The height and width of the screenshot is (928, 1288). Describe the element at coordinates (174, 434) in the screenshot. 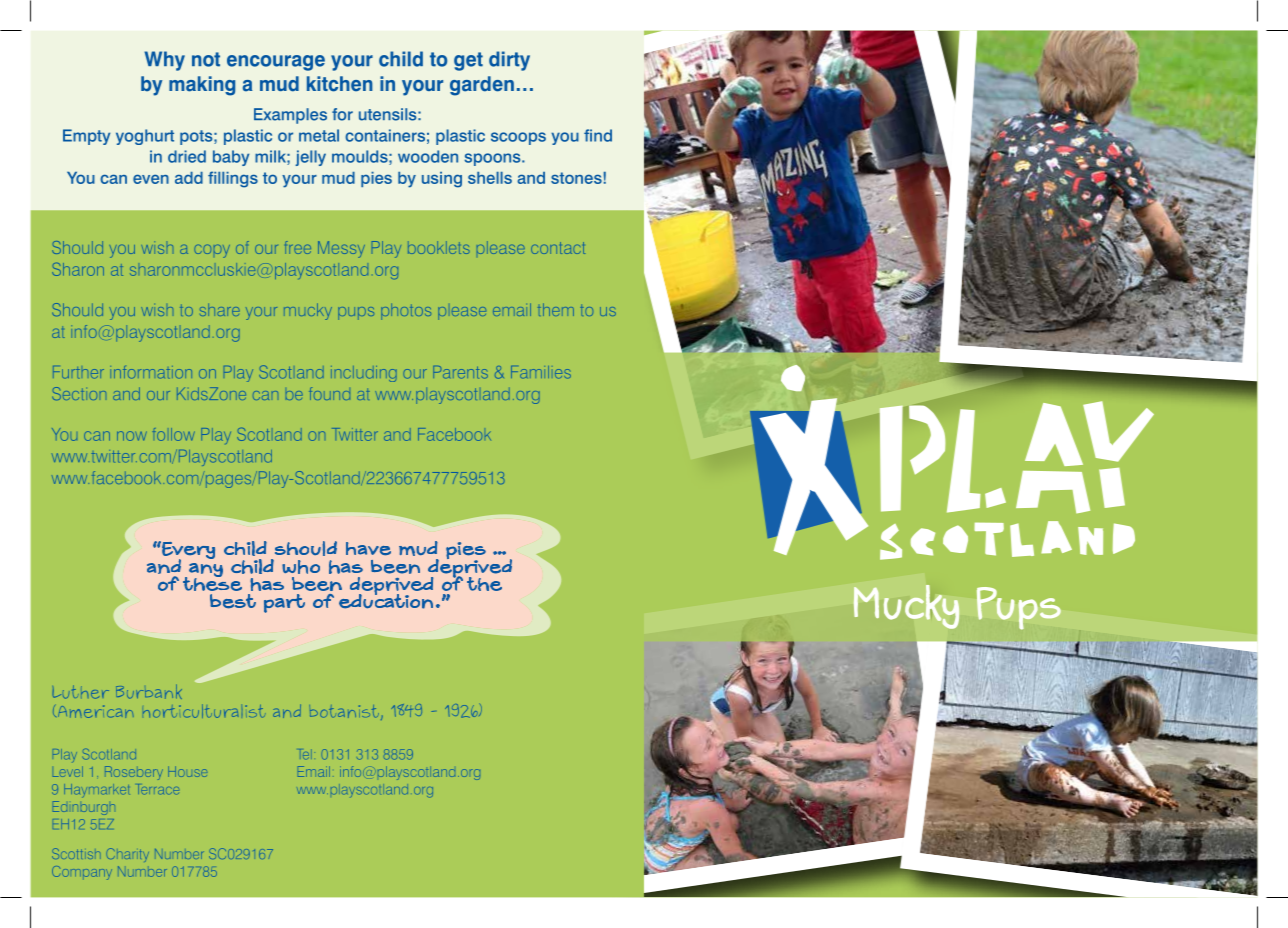

I see `follow` at that location.
